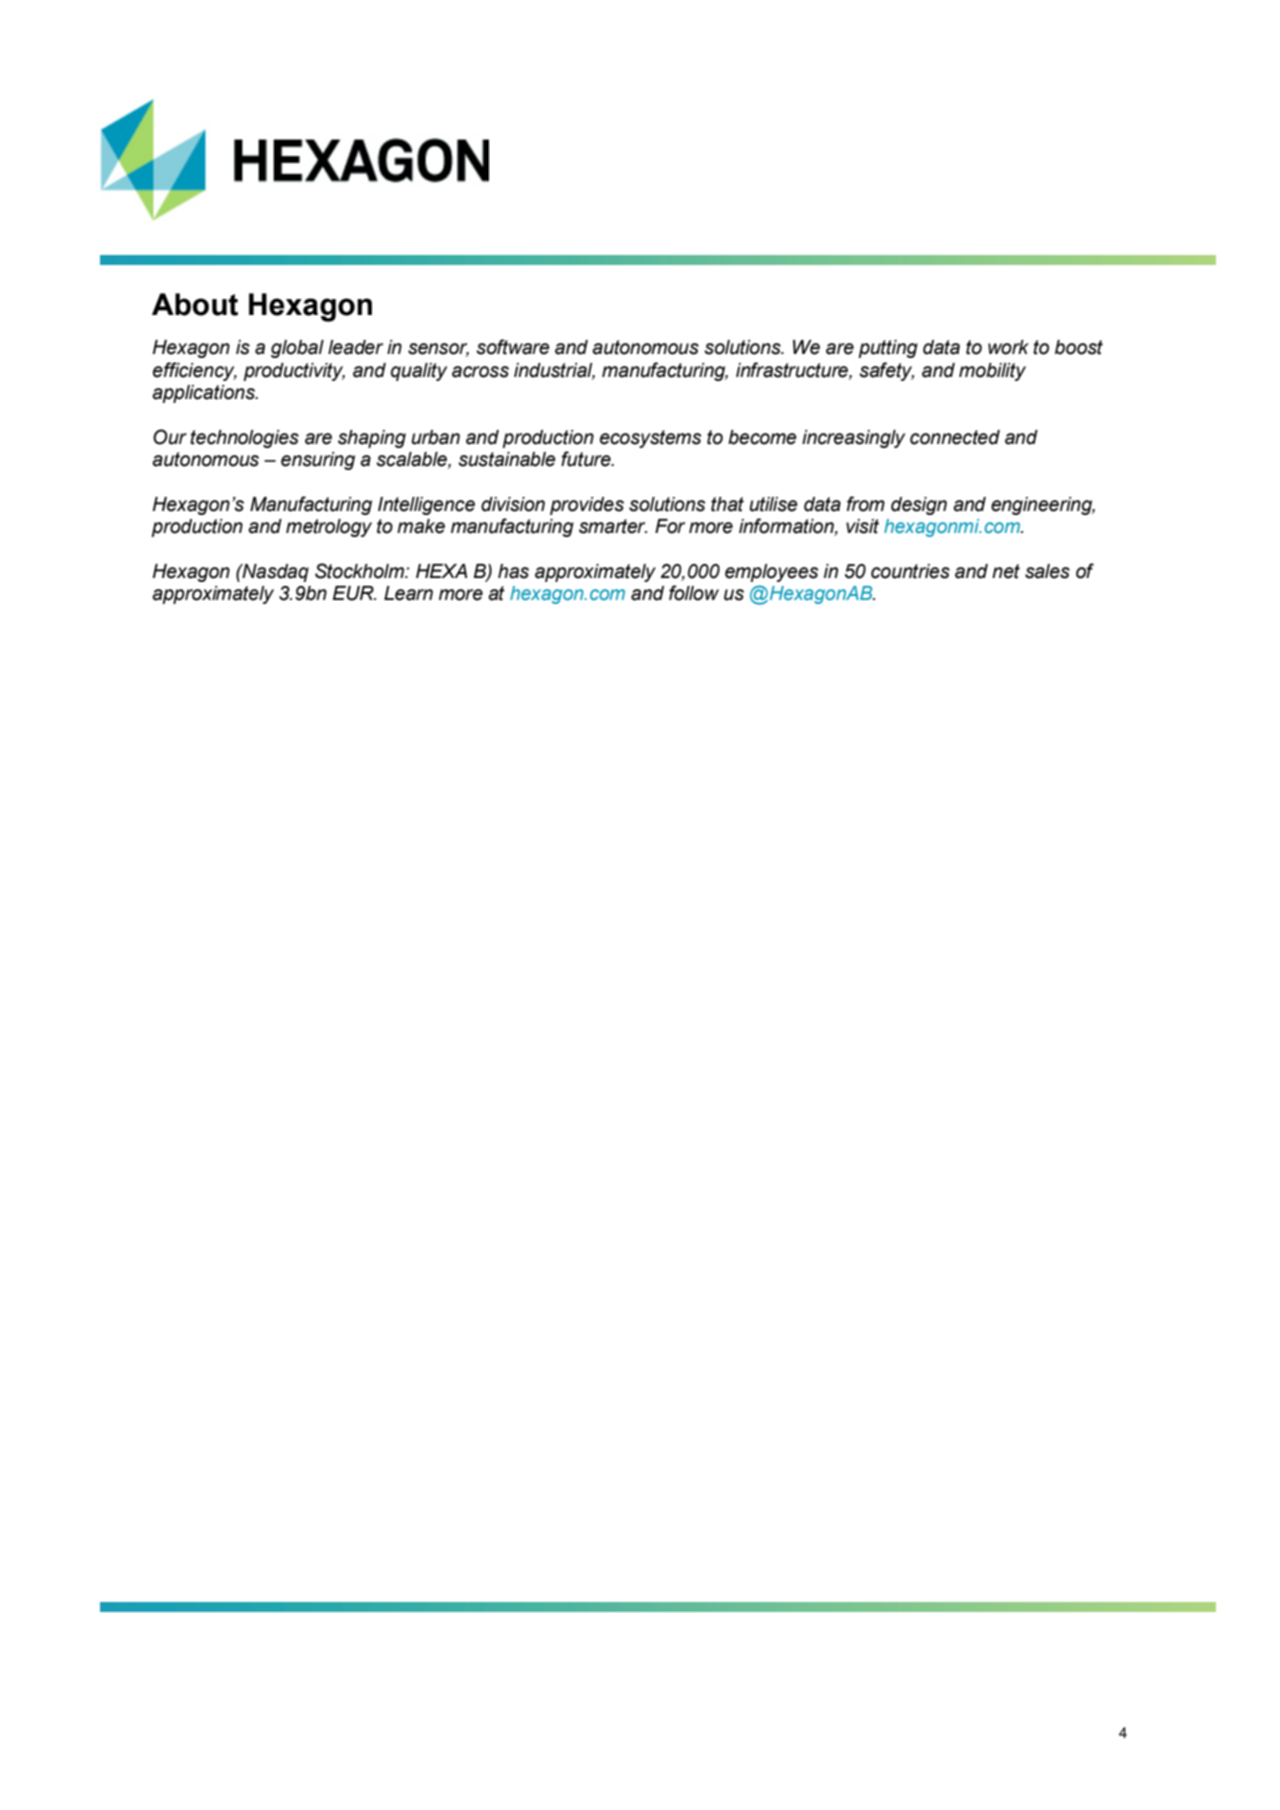 The width and height of the screenshot is (1280, 1810). What do you see at coordinates (354, 593) in the screenshot?
I see `EUR` at bounding box center [354, 593].
